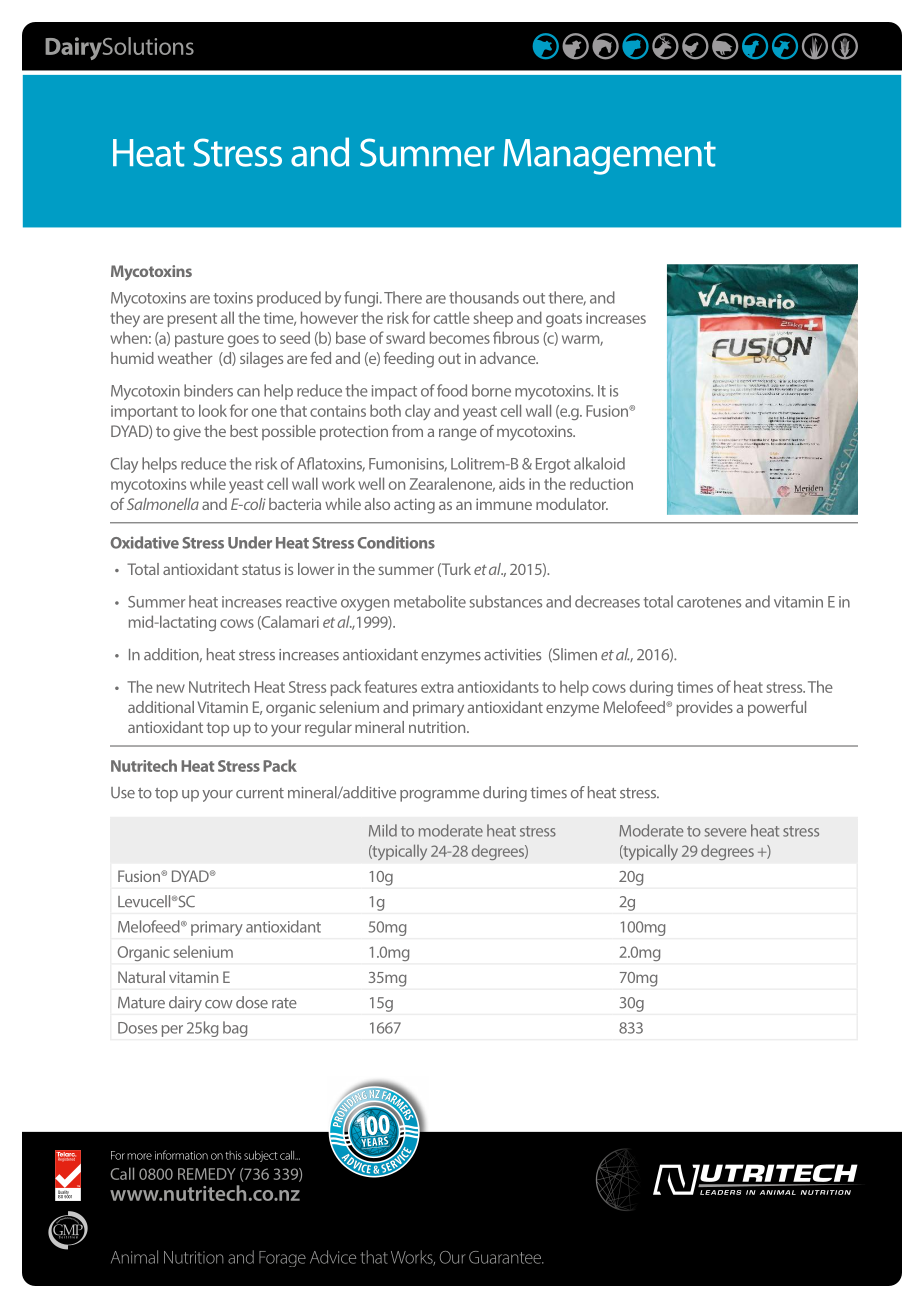 The width and height of the screenshot is (924, 1308). What do you see at coordinates (383, 830) in the screenshot?
I see `Mild` at bounding box center [383, 830].
